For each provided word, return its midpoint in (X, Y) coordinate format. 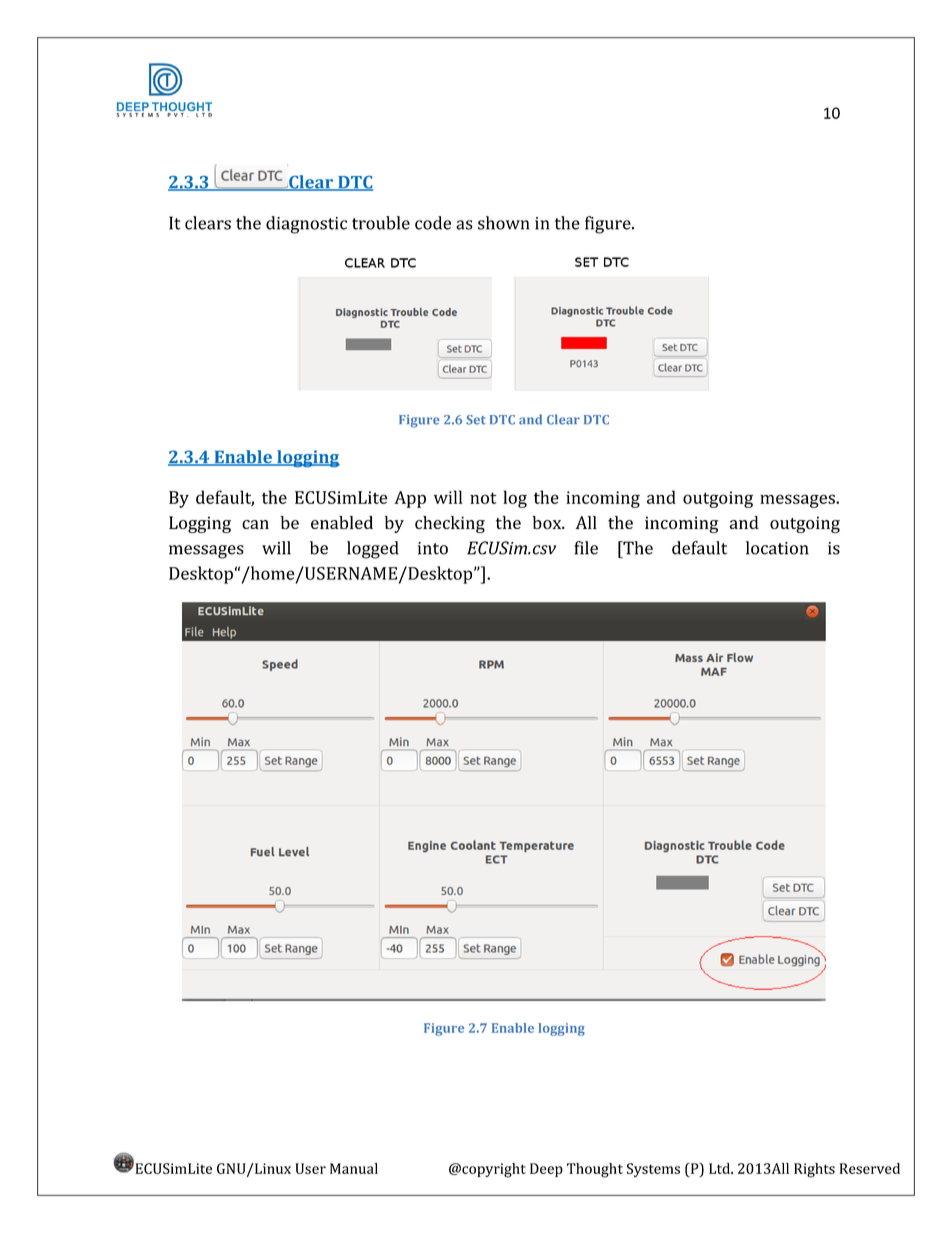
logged (373, 550)
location (777, 548)
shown (503, 223)
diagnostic (306, 225)
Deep (546, 1170)
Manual (354, 1168)
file (586, 548)
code (433, 223)
